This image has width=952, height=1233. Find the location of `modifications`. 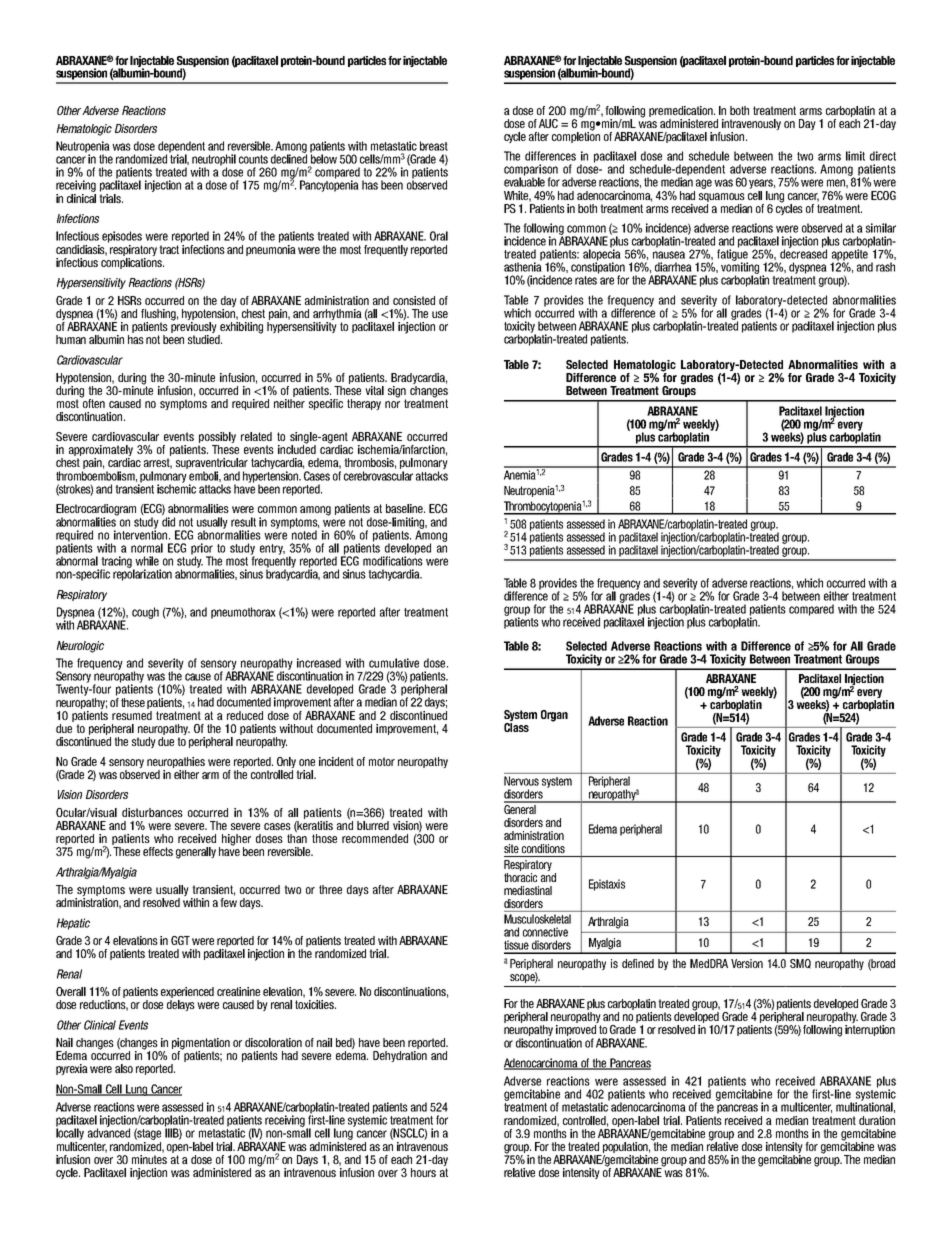

modifications is located at coordinates (393, 560).
